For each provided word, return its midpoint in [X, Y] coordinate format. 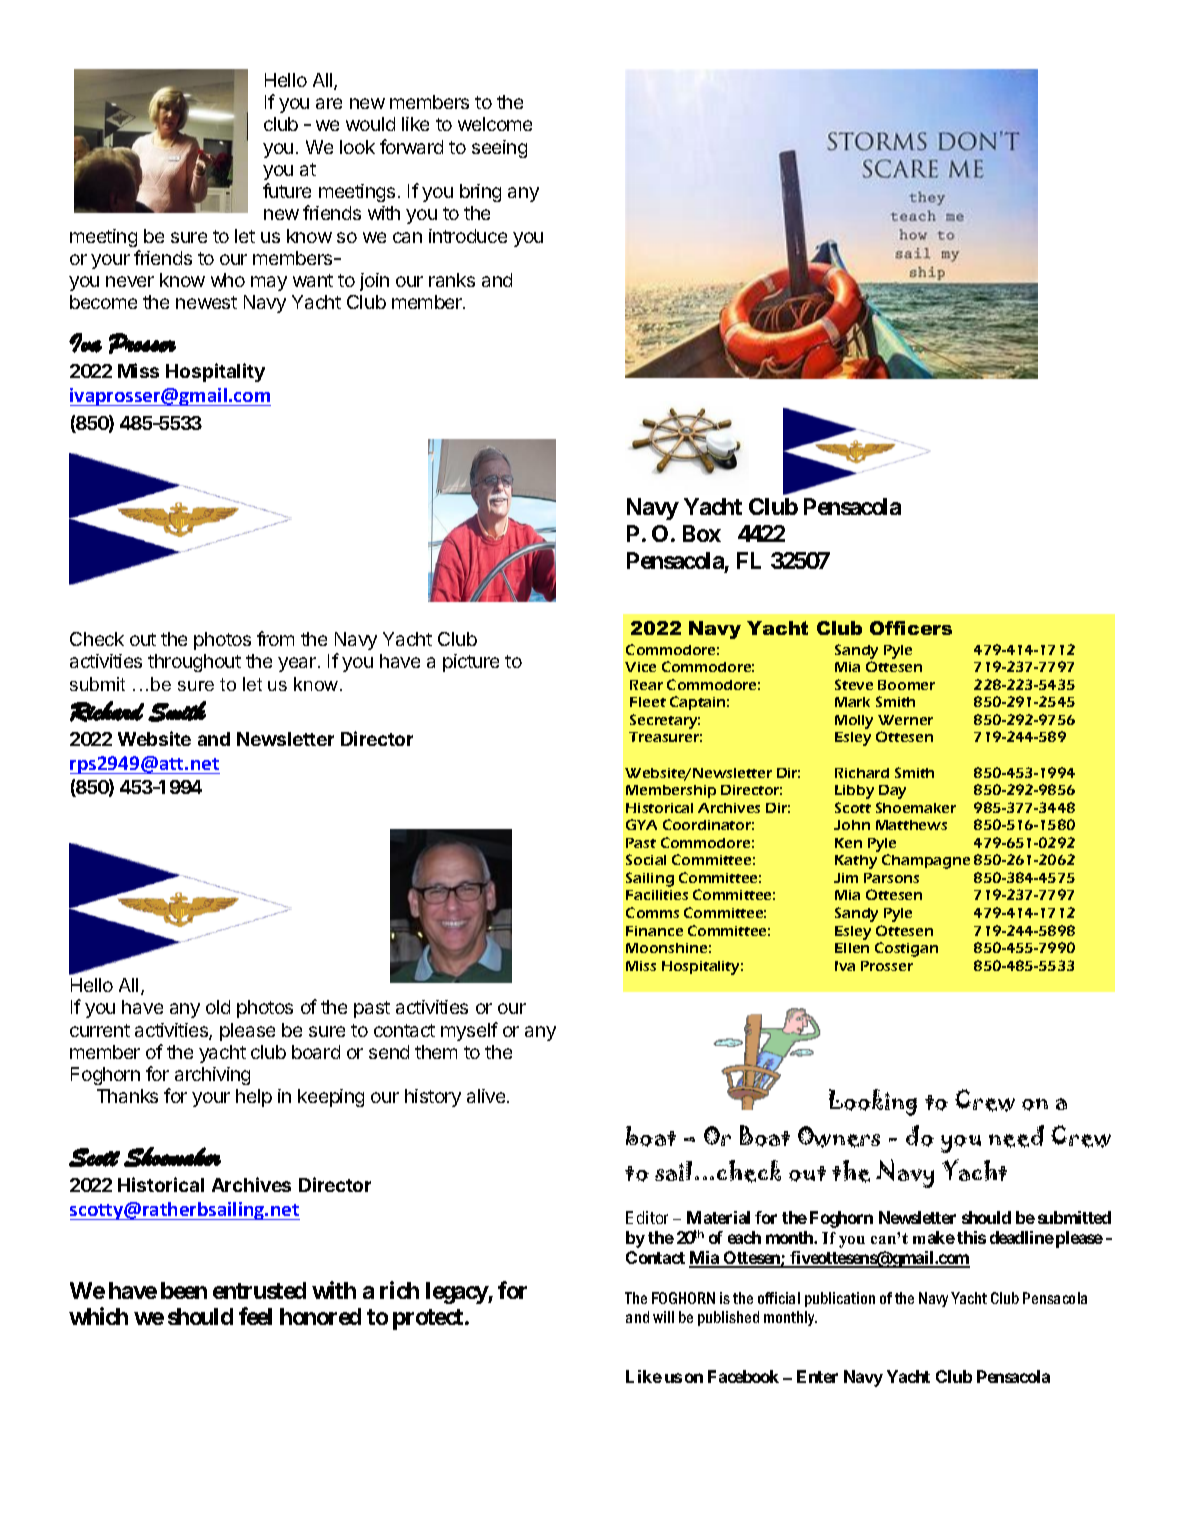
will [663, 1317]
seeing [499, 149]
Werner [905, 720]
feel [255, 1316]
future [287, 190]
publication [840, 1299]
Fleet [648, 702]
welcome [495, 124]
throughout [194, 663]
